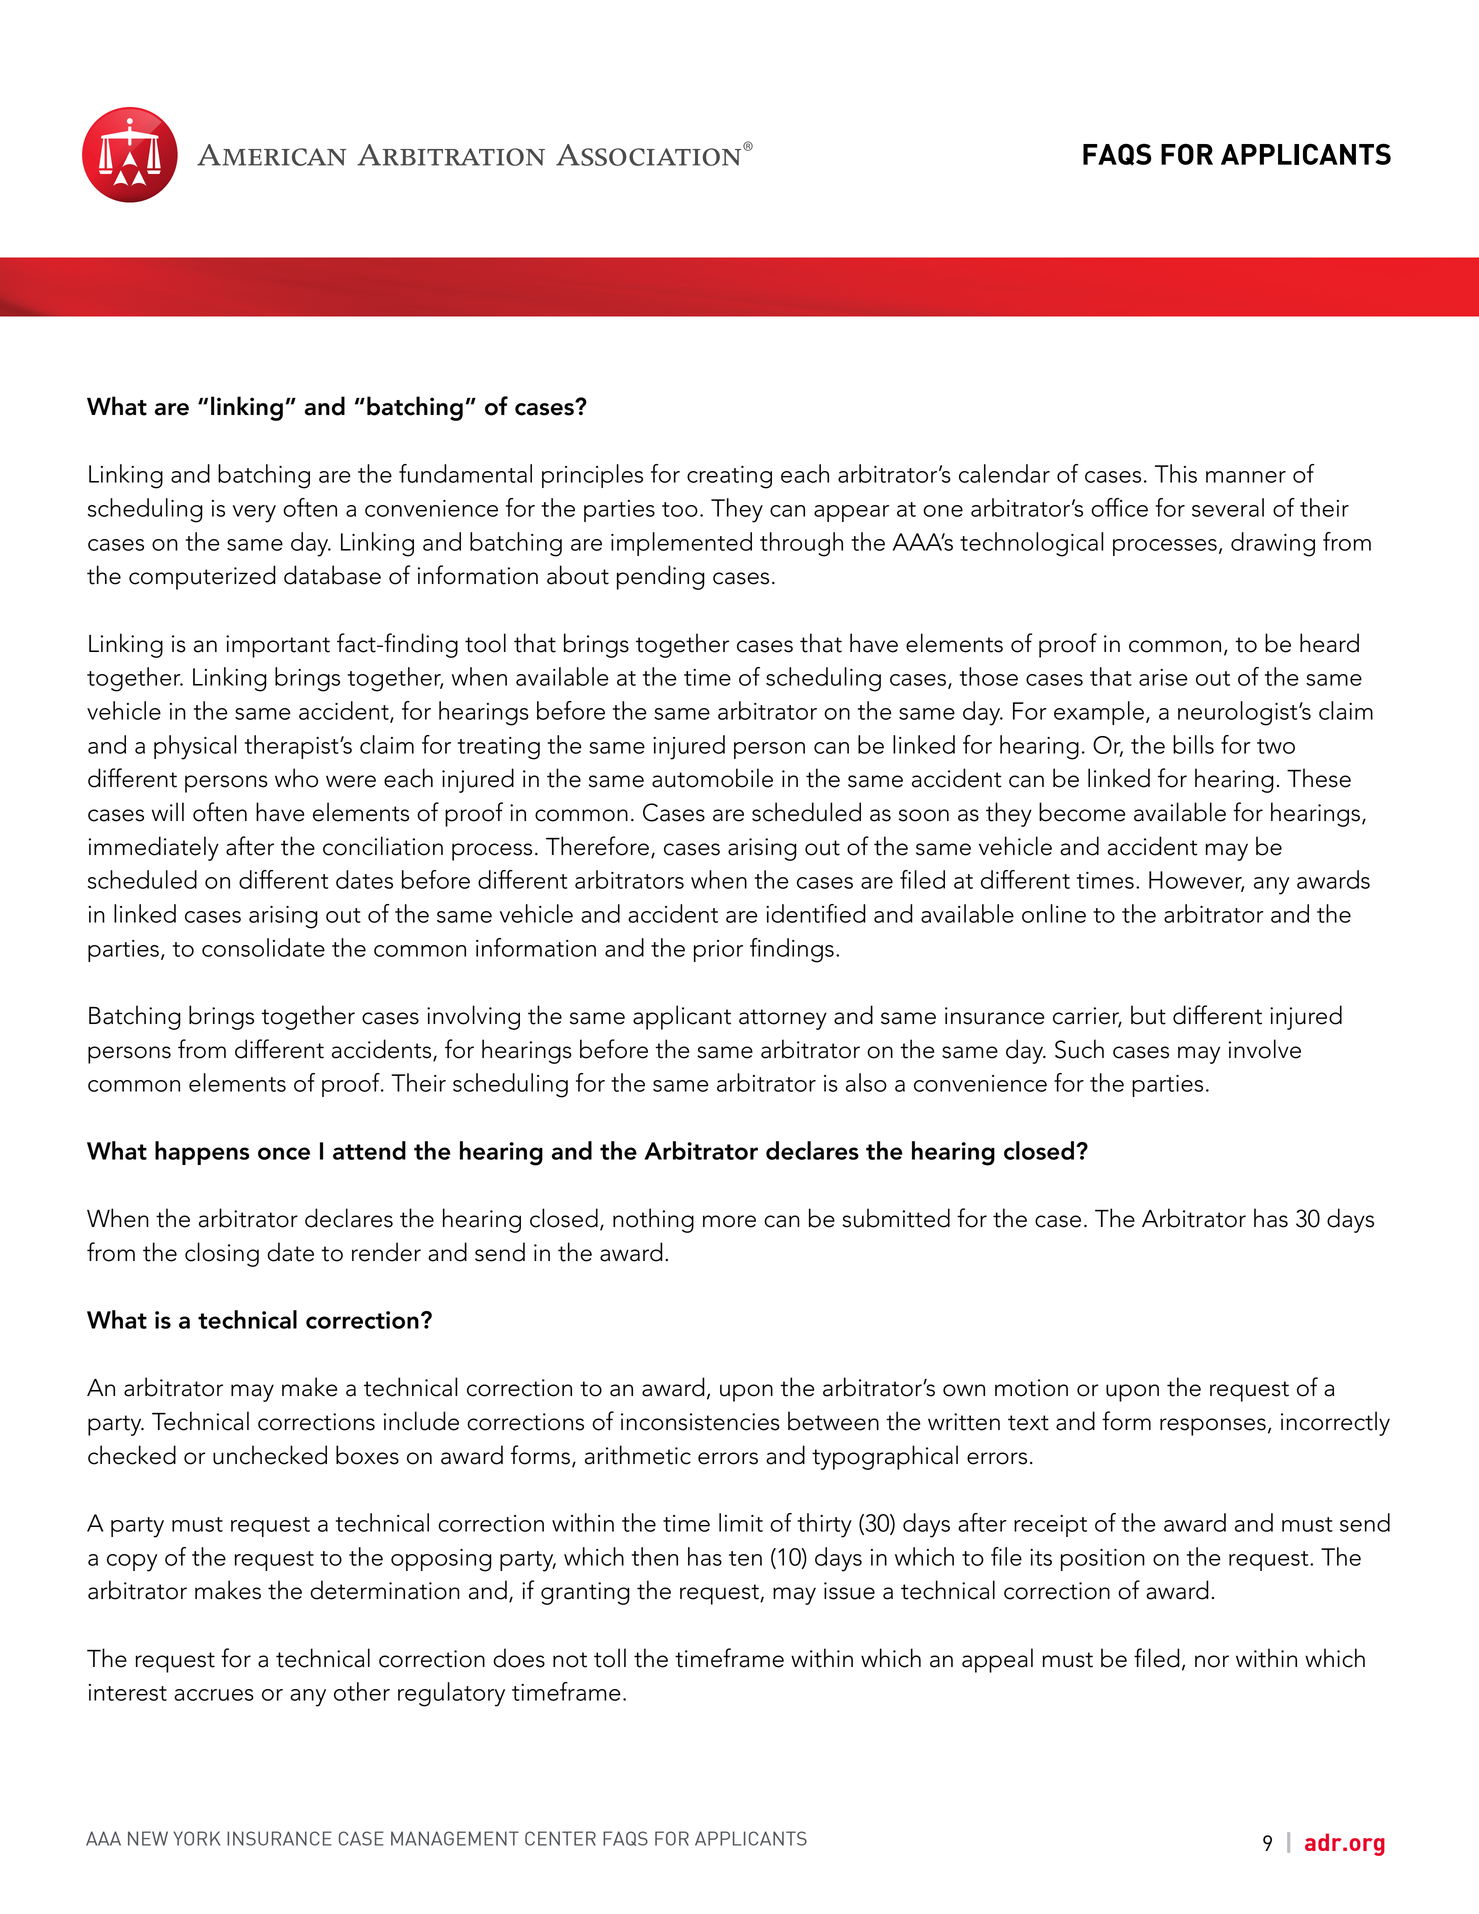 The image size is (1479, 1914). What do you see at coordinates (254, 514) in the page?
I see `very` at bounding box center [254, 514].
